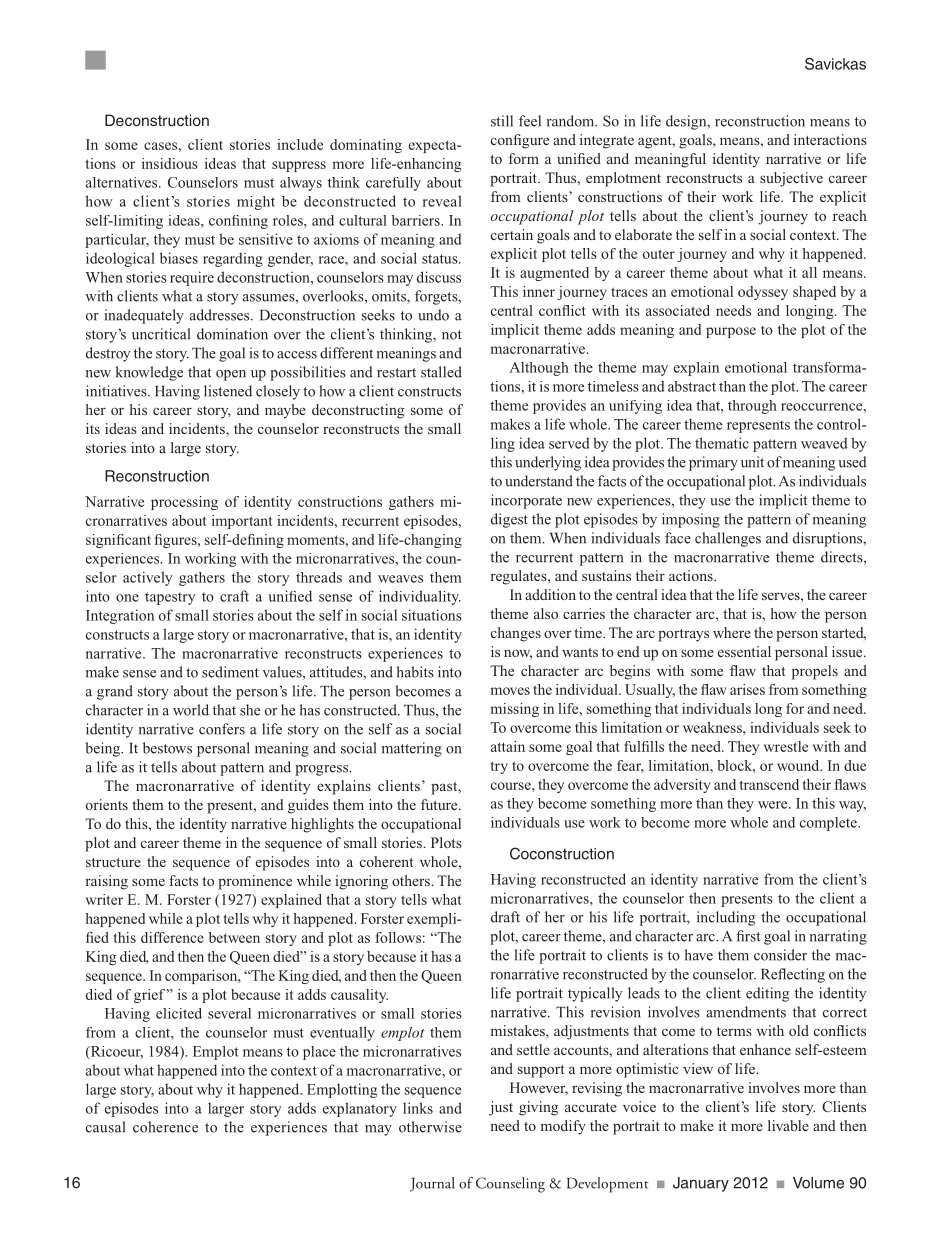 The width and height of the screenshot is (952, 1237). What do you see at coordinates (172, 937) in the screenshot?
I see `difference` at bounding box center [172, 937].
